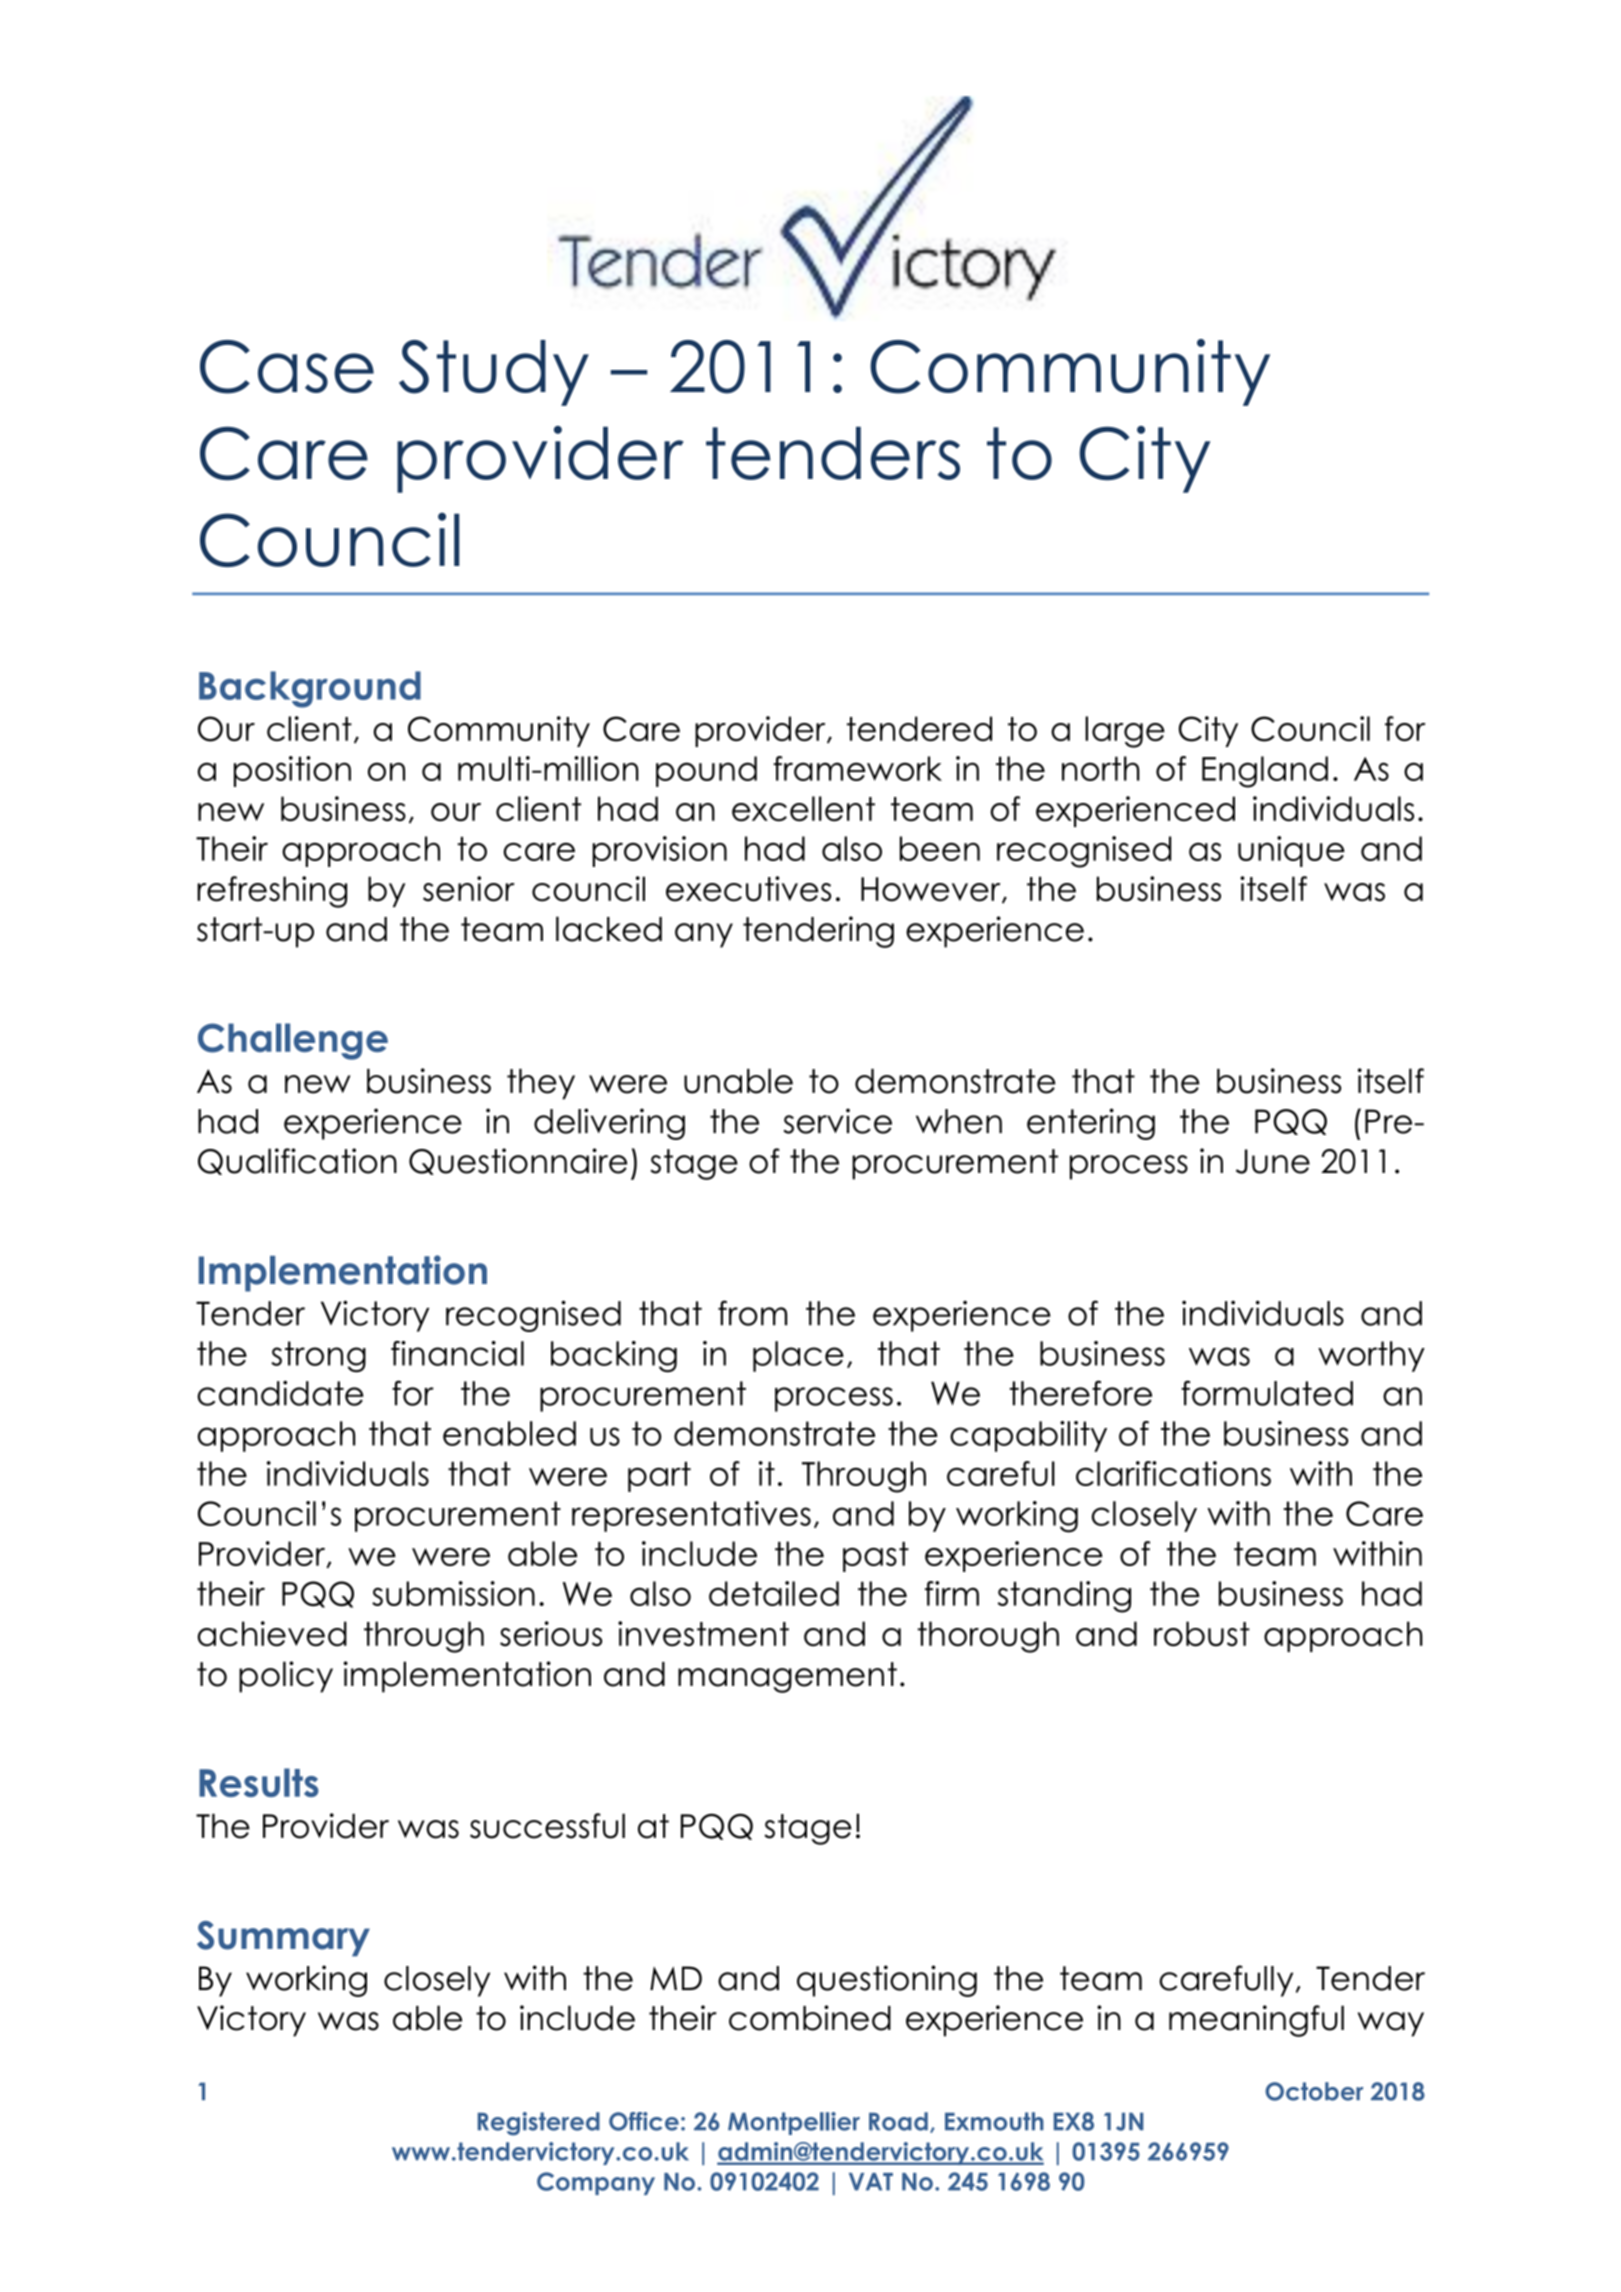 The height and width of the screenshot is (2292, 1621). I want to click on Study, so click(494, 373).
